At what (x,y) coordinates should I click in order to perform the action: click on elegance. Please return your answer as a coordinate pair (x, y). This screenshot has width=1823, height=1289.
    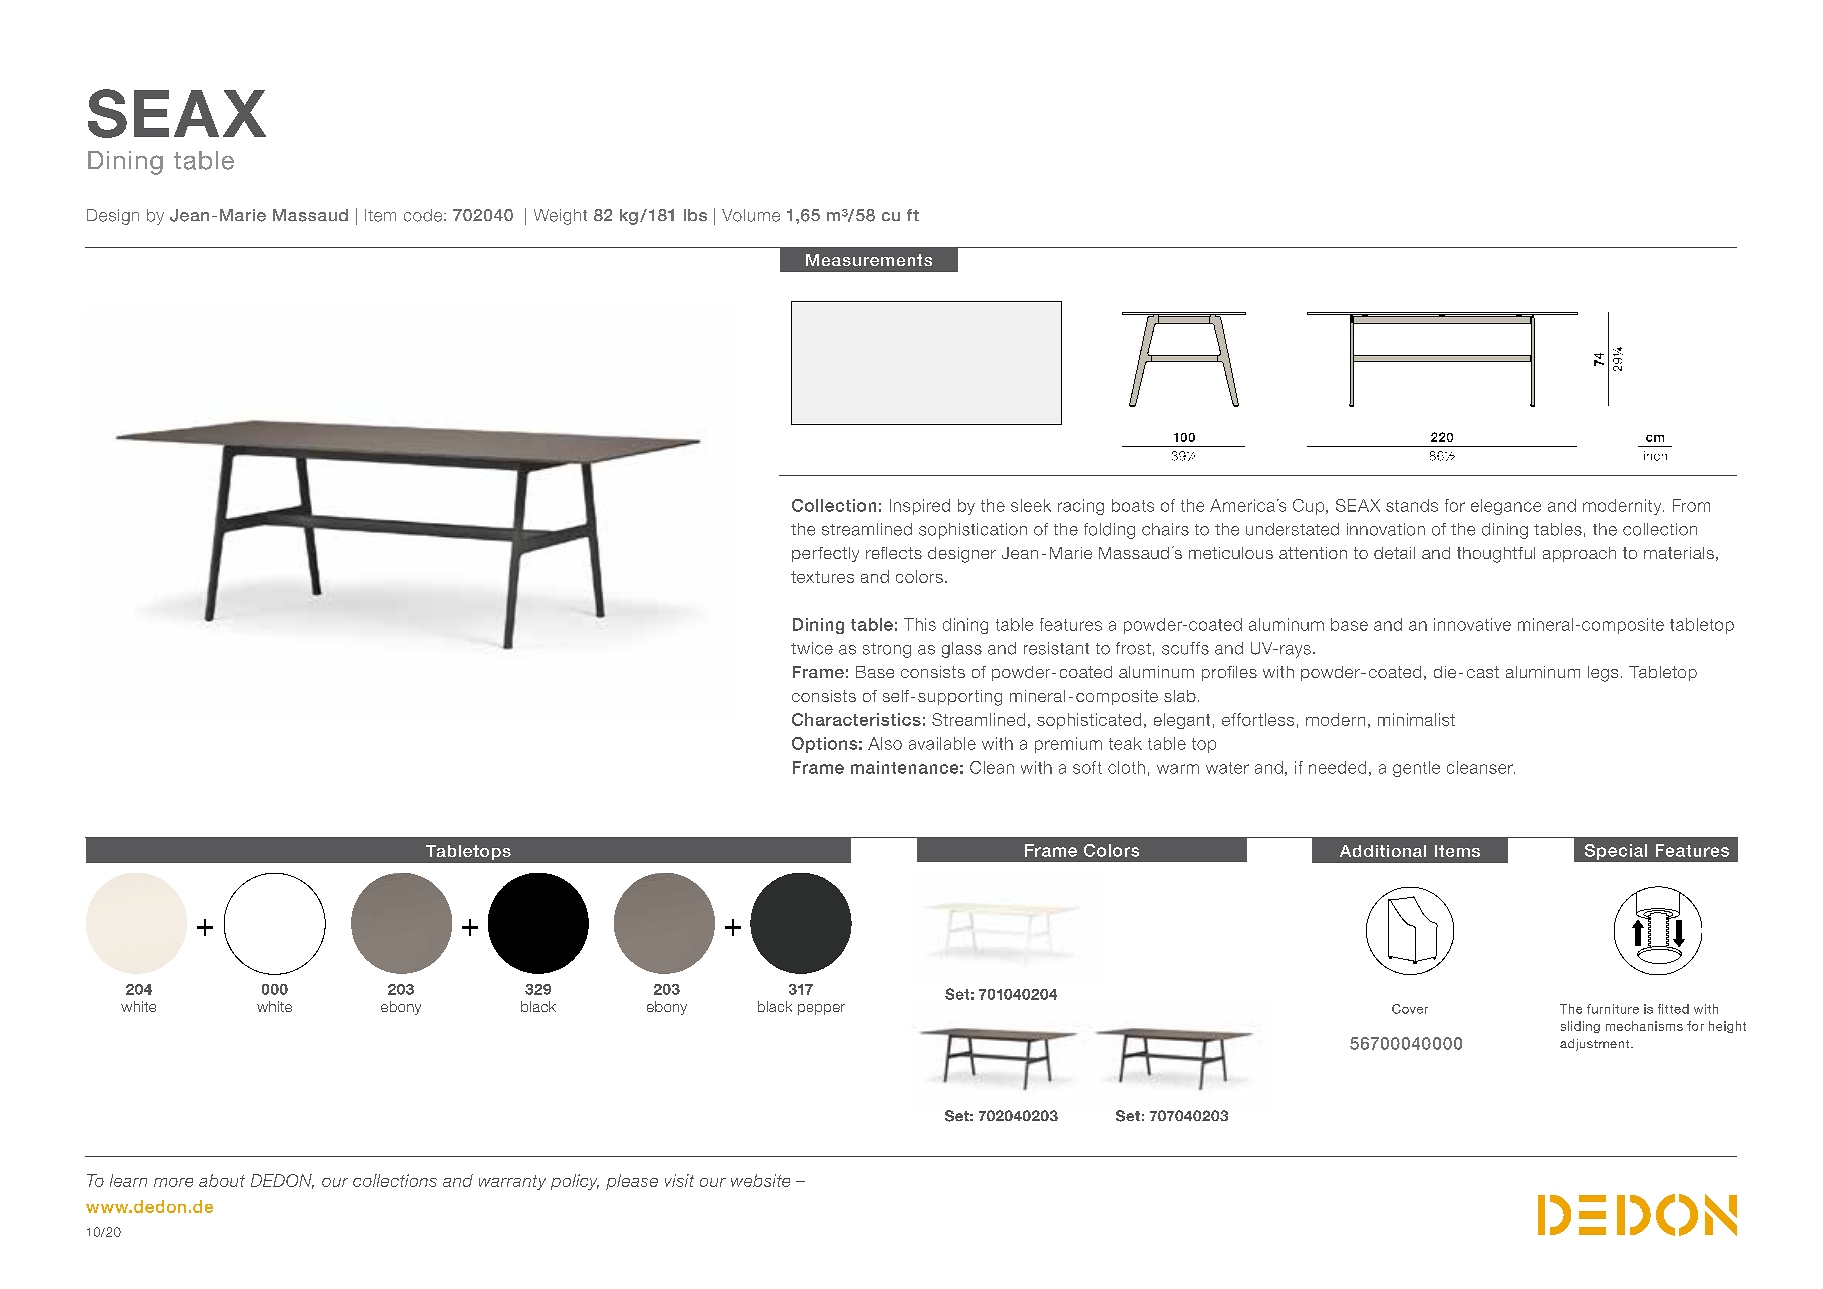
    Looking at the image, I should click on (1506, 507).
